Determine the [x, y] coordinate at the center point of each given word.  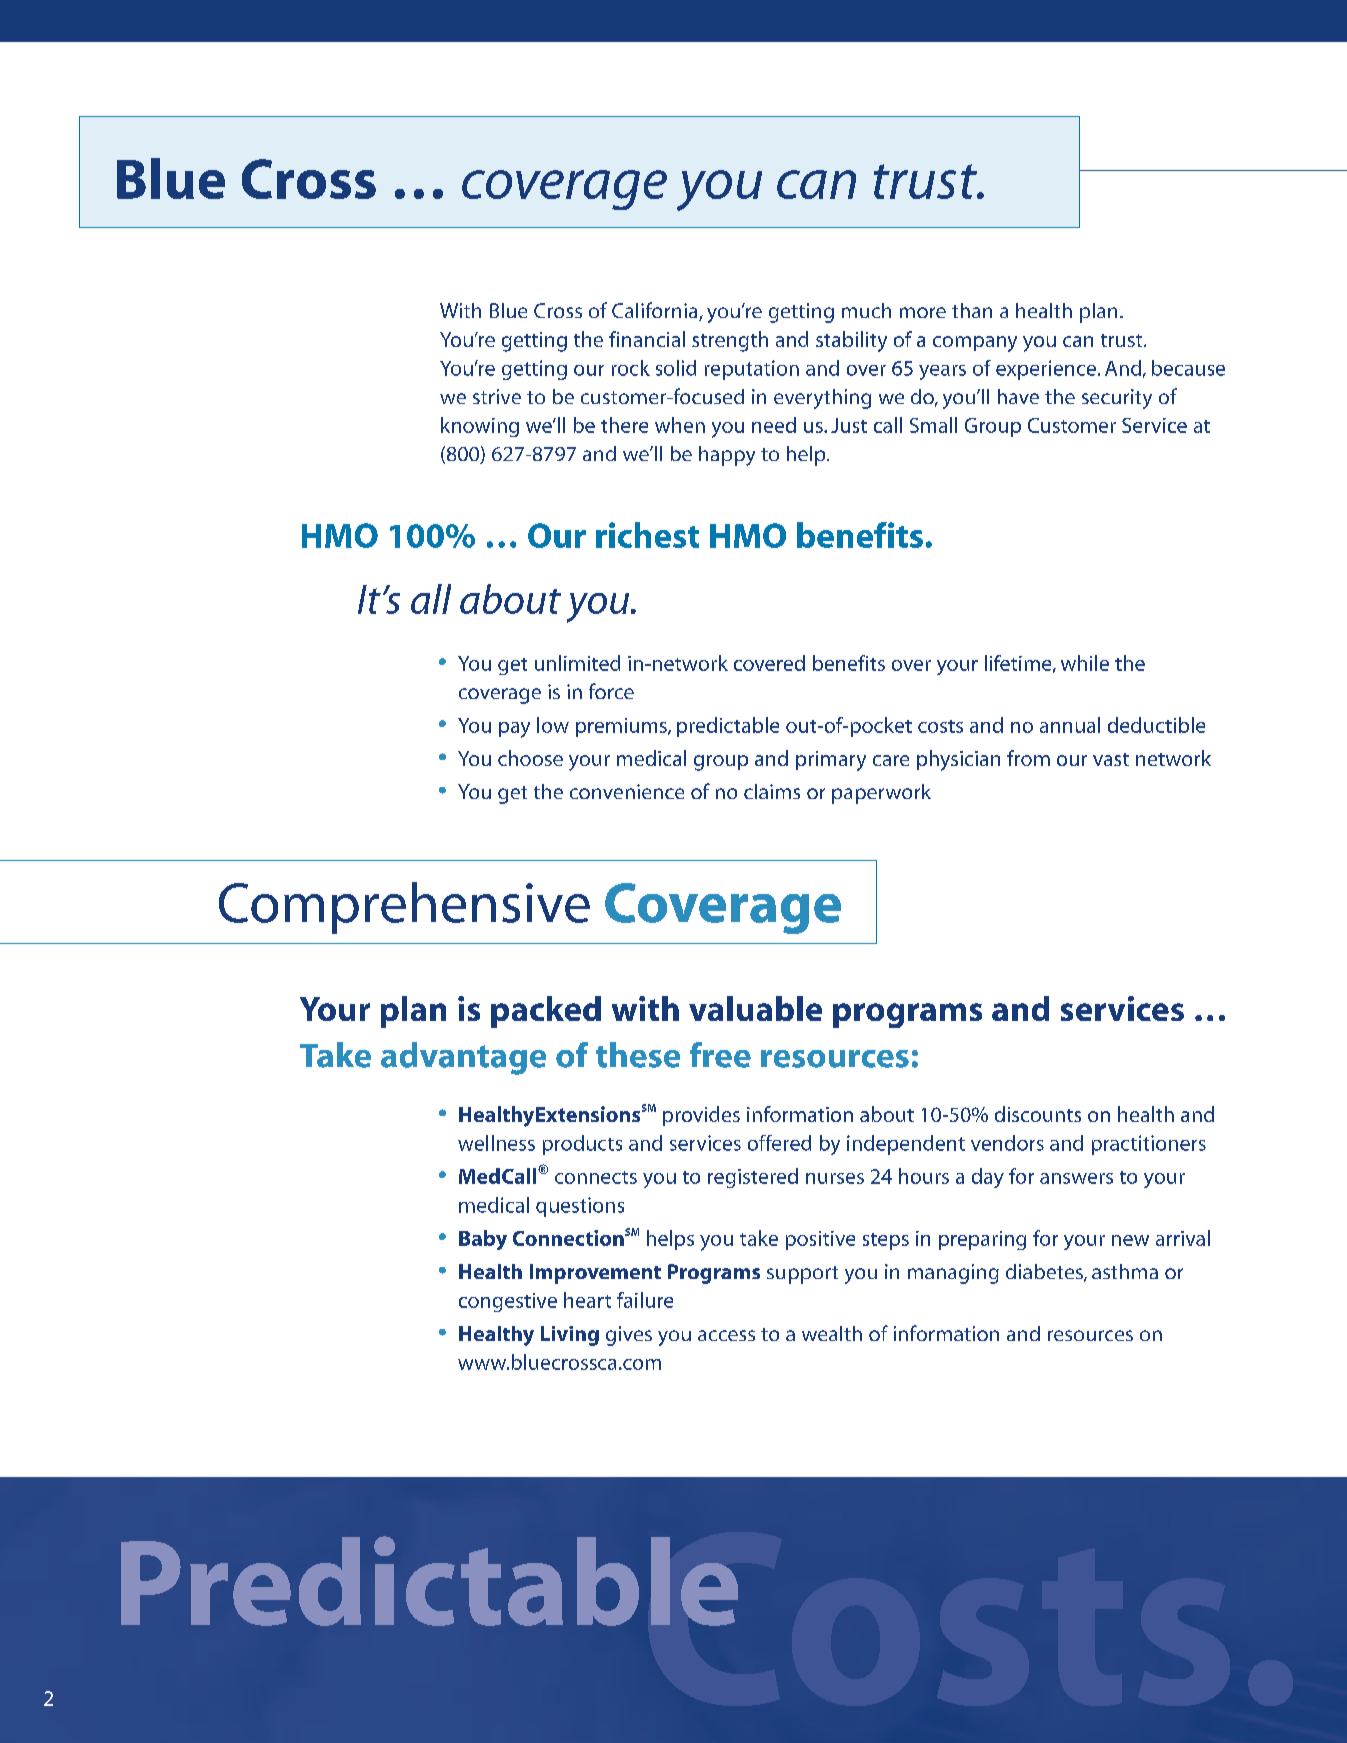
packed [546, 1012]
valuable [755, 1008]
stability [851, 341]
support [802, 1275]
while [1085, 663]
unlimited [577, 663]
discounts [1038, 1114]
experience [1046, 370]
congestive [508, 1302]
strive [497, 396]
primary [831, 761]
